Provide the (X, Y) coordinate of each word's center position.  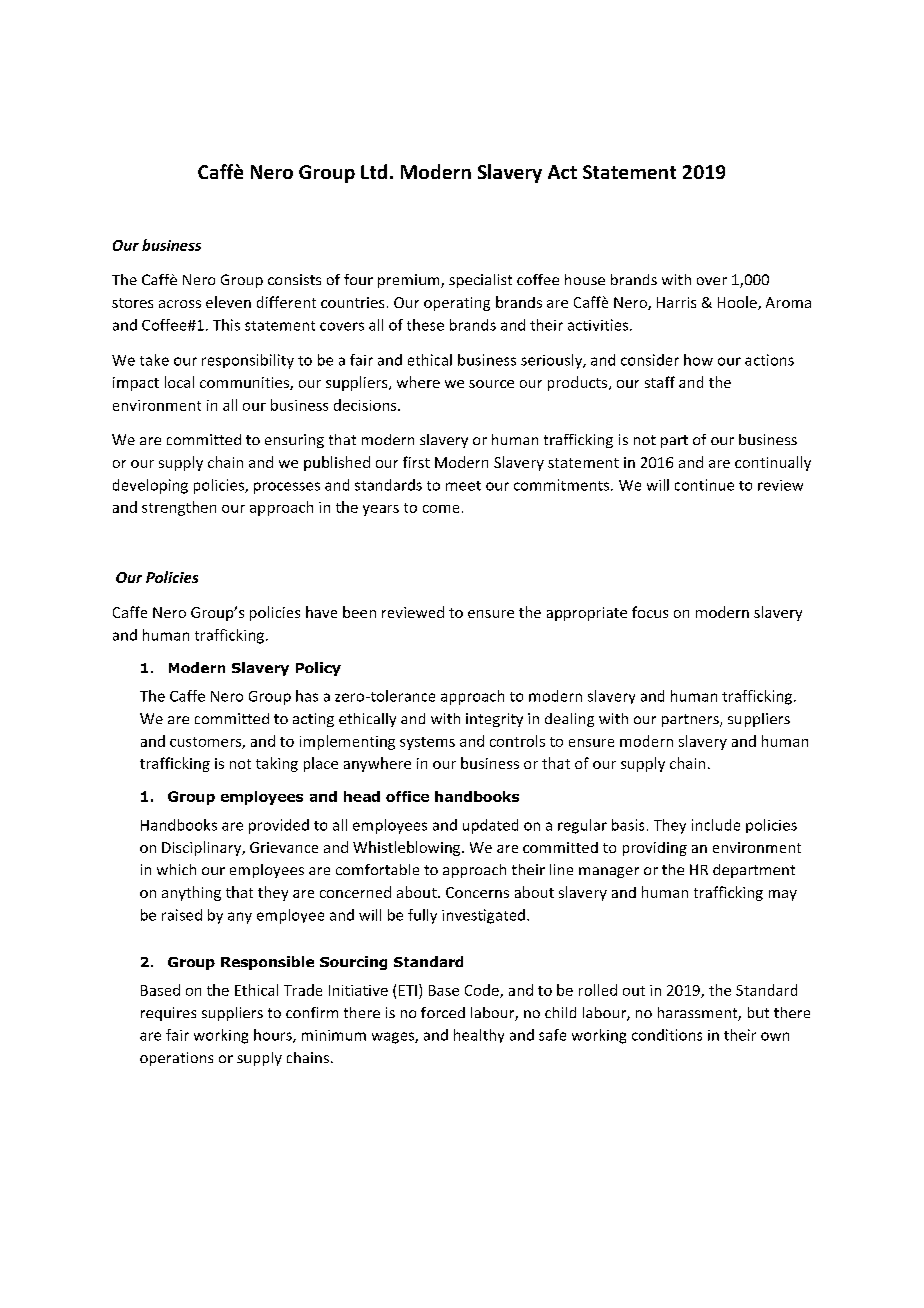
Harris (676, 302)
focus (650, 612)
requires (168, 1014)
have (321, 612)
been (359, 612)
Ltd (374, 171)
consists (294, 279)
